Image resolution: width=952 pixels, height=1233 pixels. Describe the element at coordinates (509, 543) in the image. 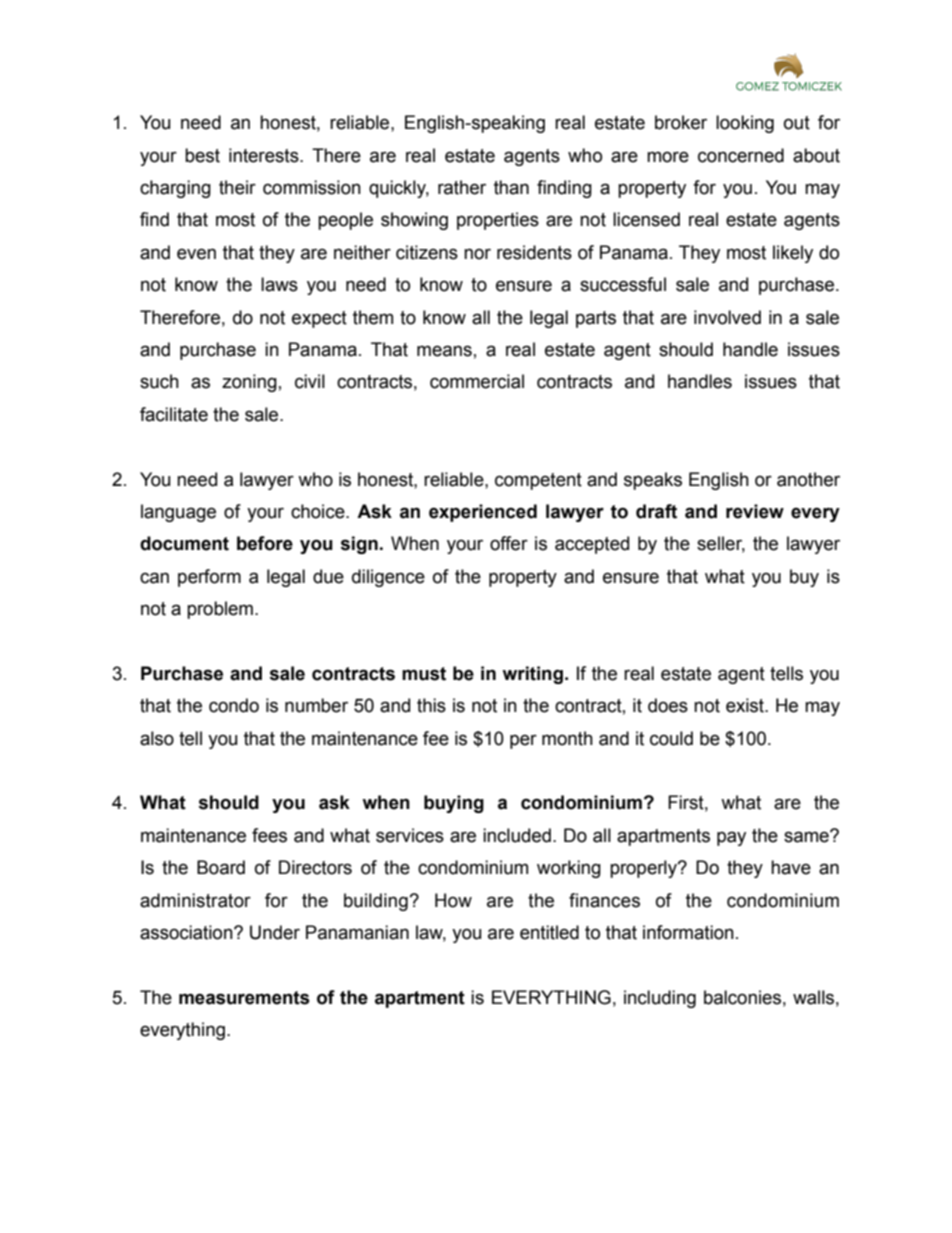

I see `offer` at that location.
